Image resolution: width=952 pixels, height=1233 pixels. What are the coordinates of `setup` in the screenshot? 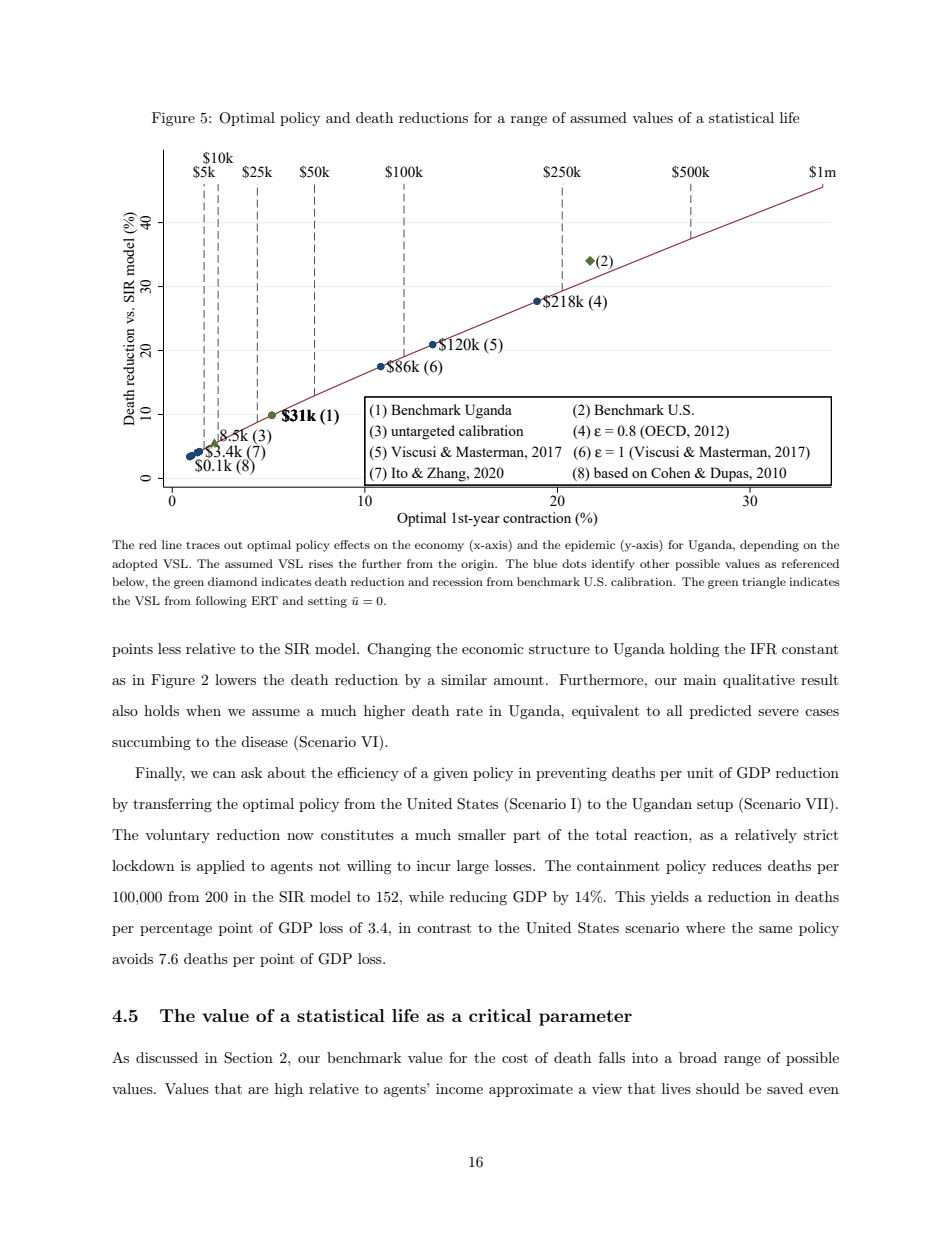 It's located at (715, 805).
